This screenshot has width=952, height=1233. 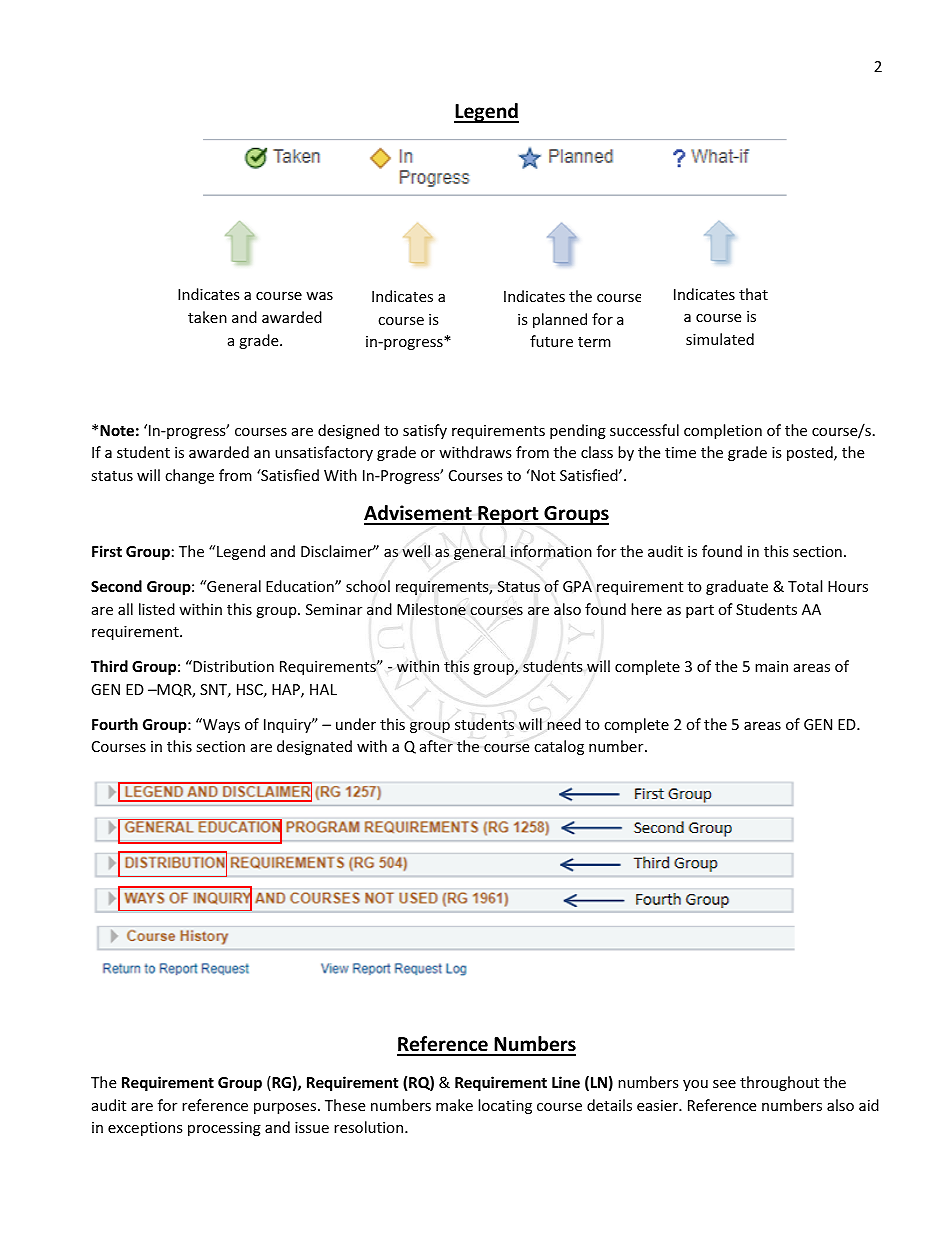 I want to click on taken, so click(x=207, y=317).
